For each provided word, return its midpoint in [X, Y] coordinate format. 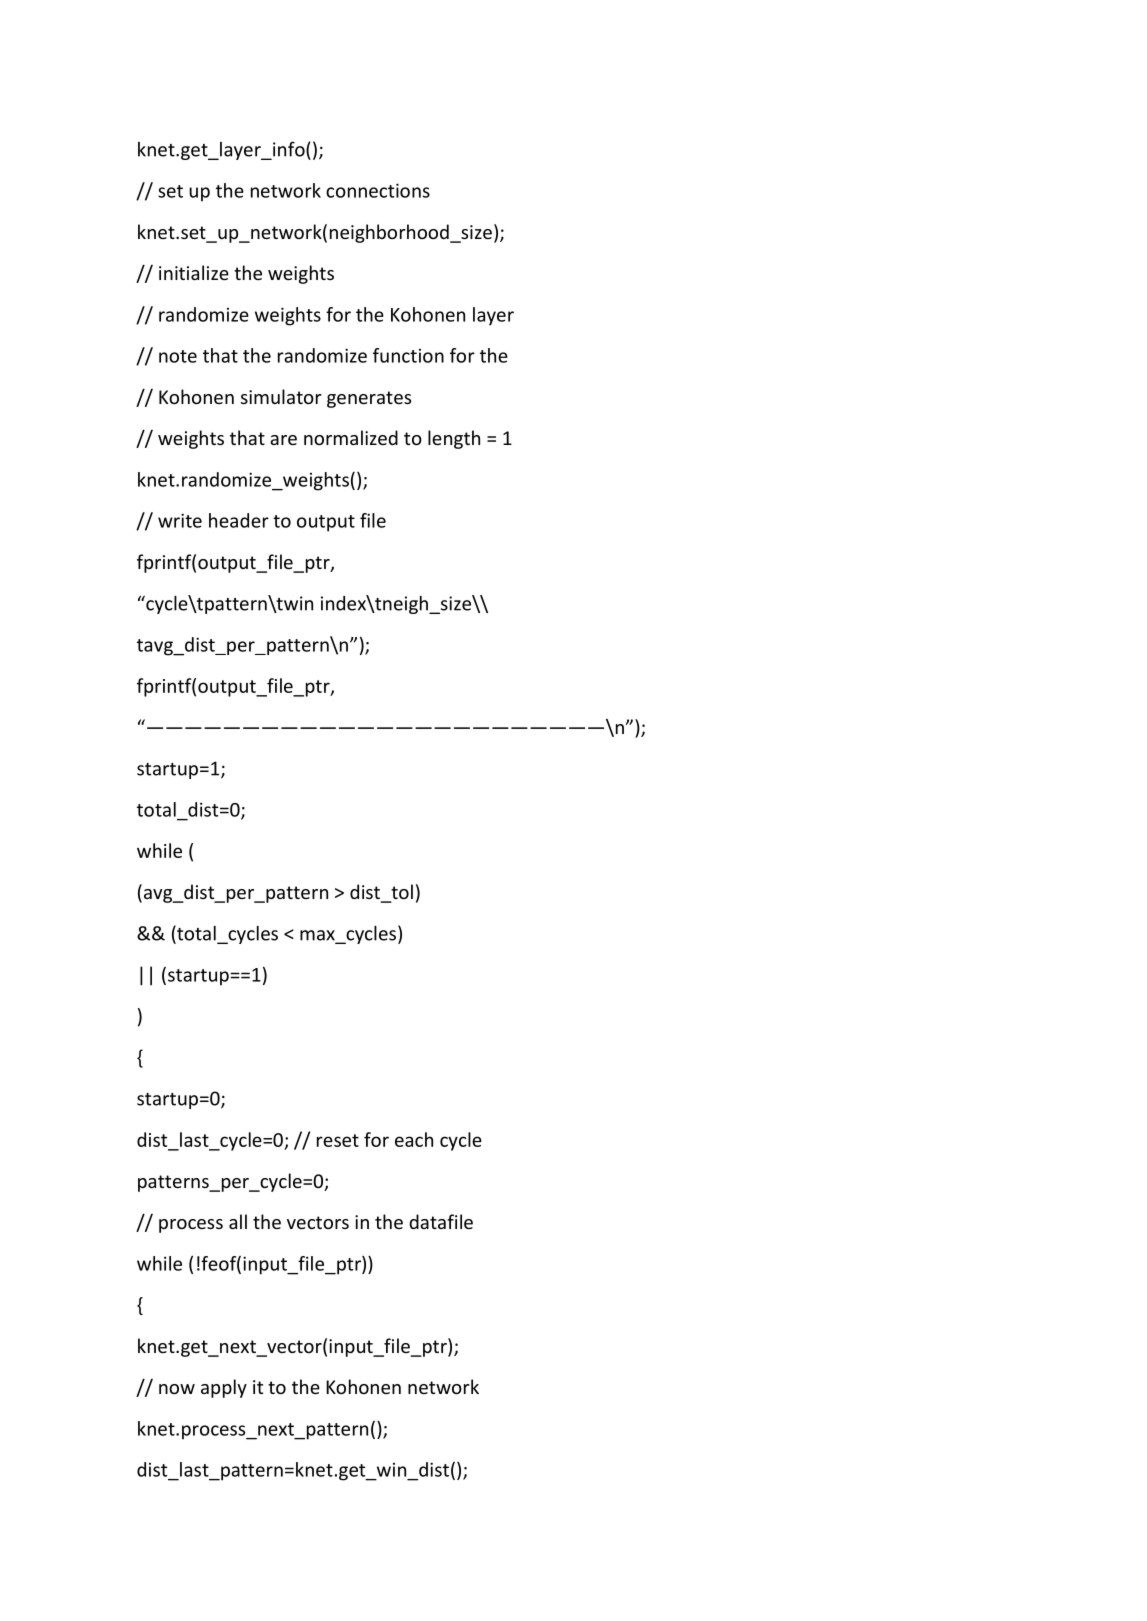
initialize [194, 272]
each [414, 1139]
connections [378, 190]
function [408, 355]
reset [338, 1140]
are [283, 440]
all [238, 1221]
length [454, 439]
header [239, 520]
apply [224, 1388]
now [177, 1389]
